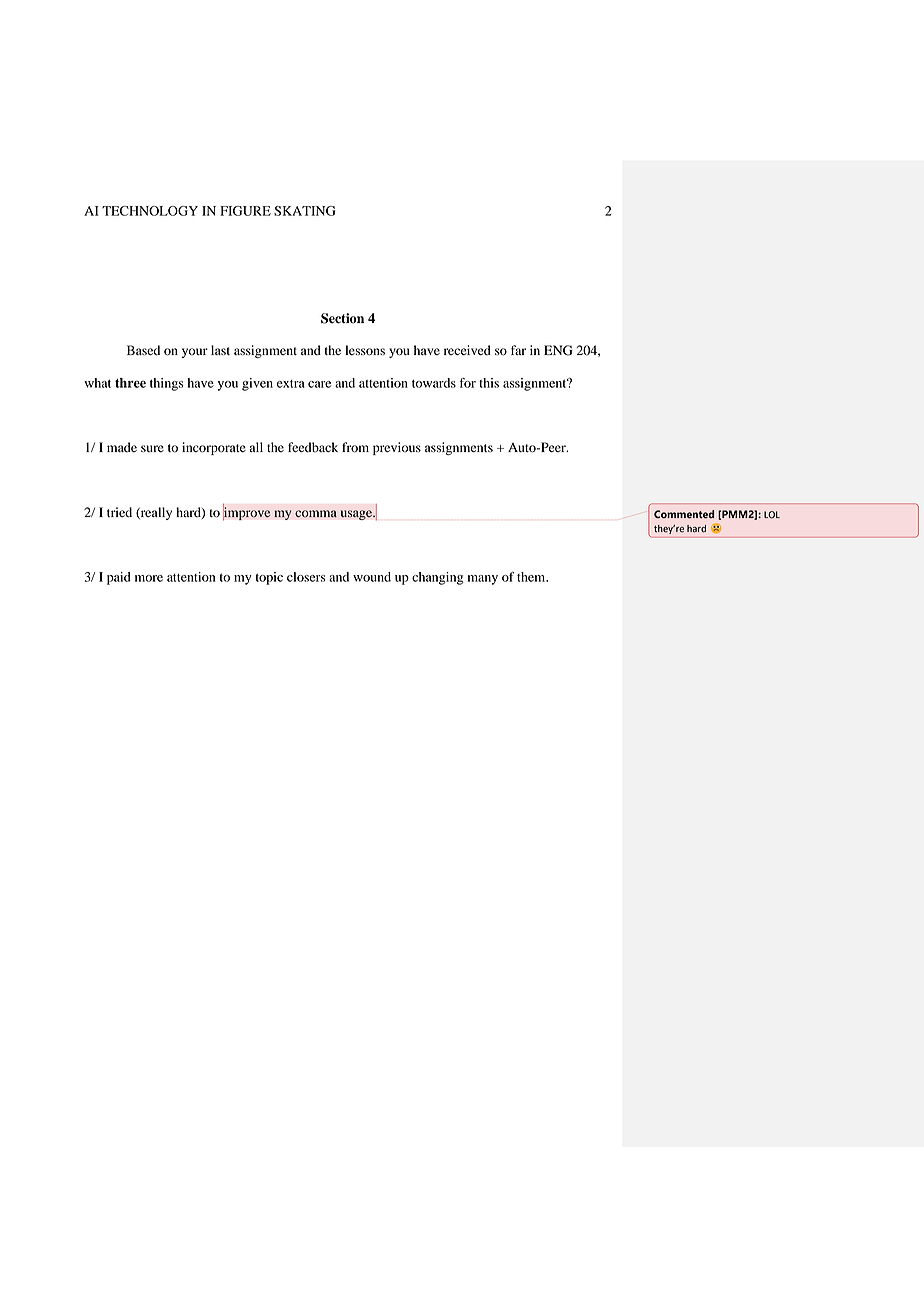  Describe the element at coordinates (245, 211) in the page. I see `FIGURE` at that location.
